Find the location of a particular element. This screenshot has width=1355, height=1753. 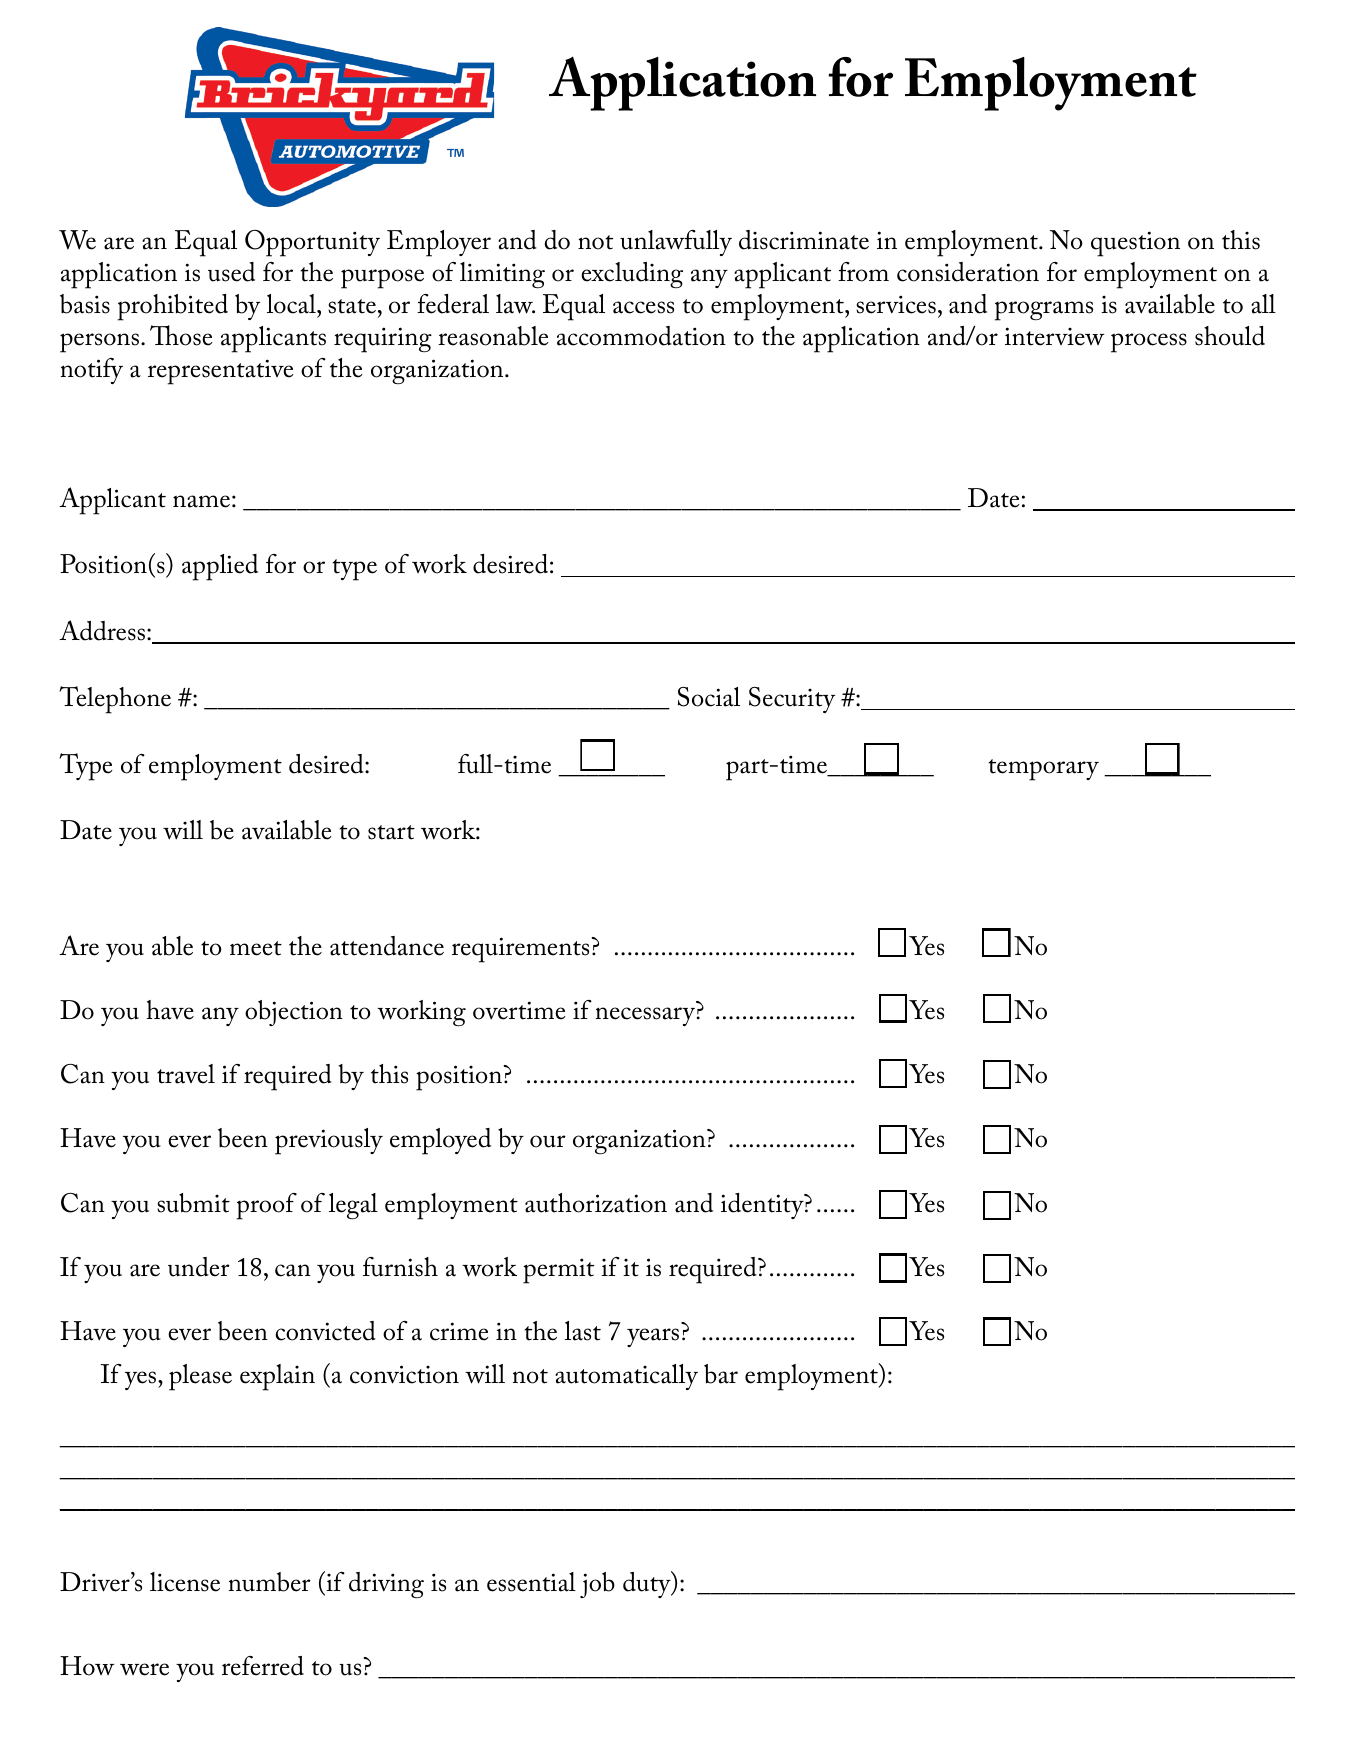

used is located at coordinates (231, 272).
